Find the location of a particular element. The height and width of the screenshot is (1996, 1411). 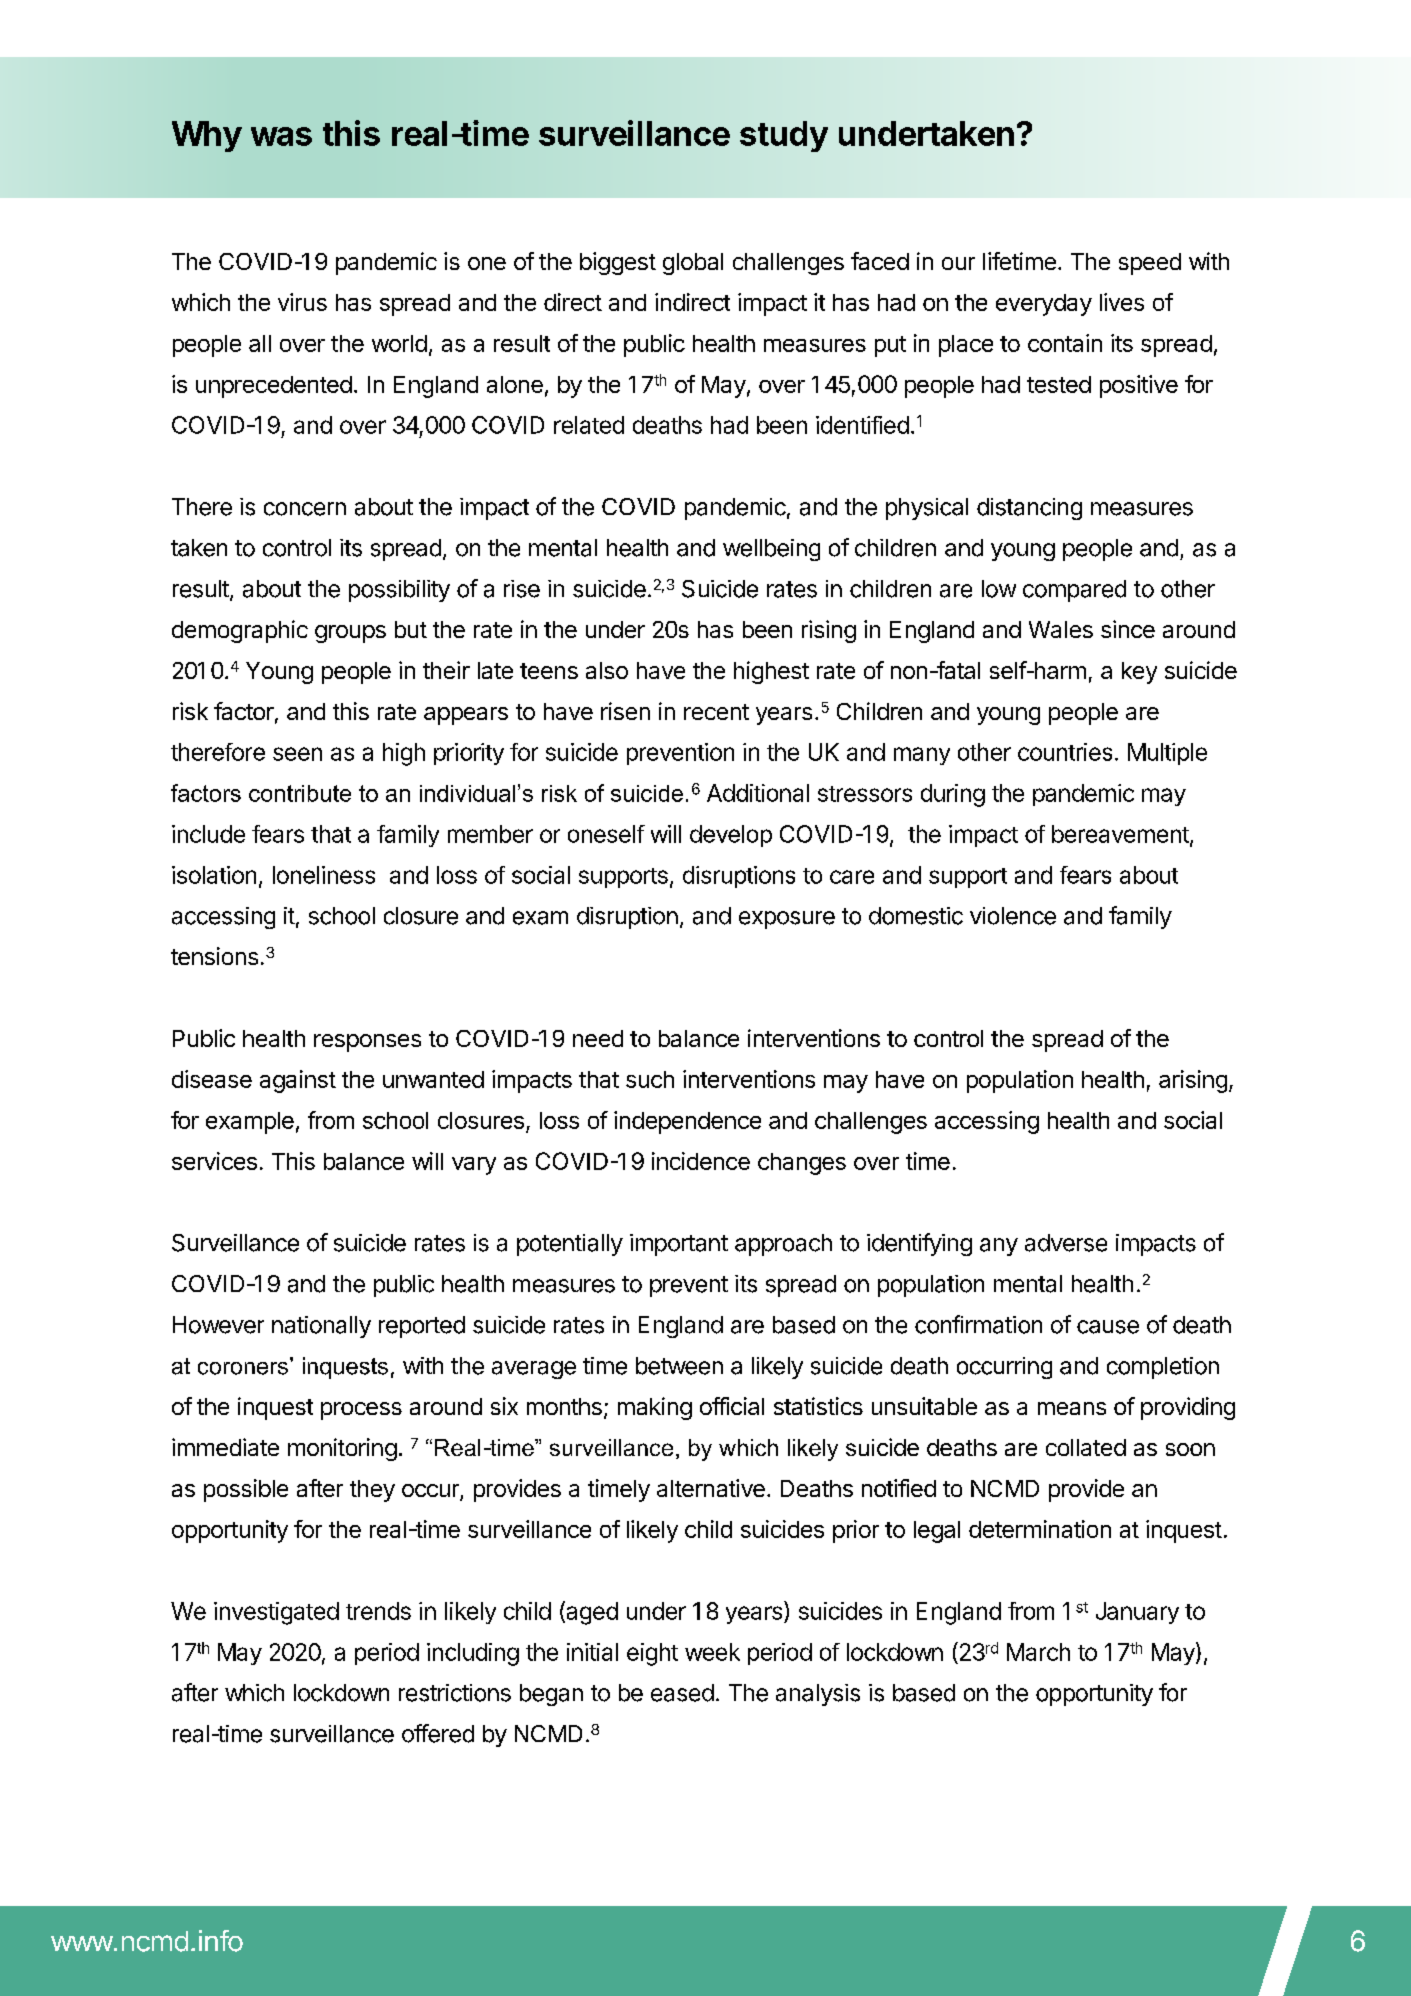

nationally is located at coordinates (321, 1327).
